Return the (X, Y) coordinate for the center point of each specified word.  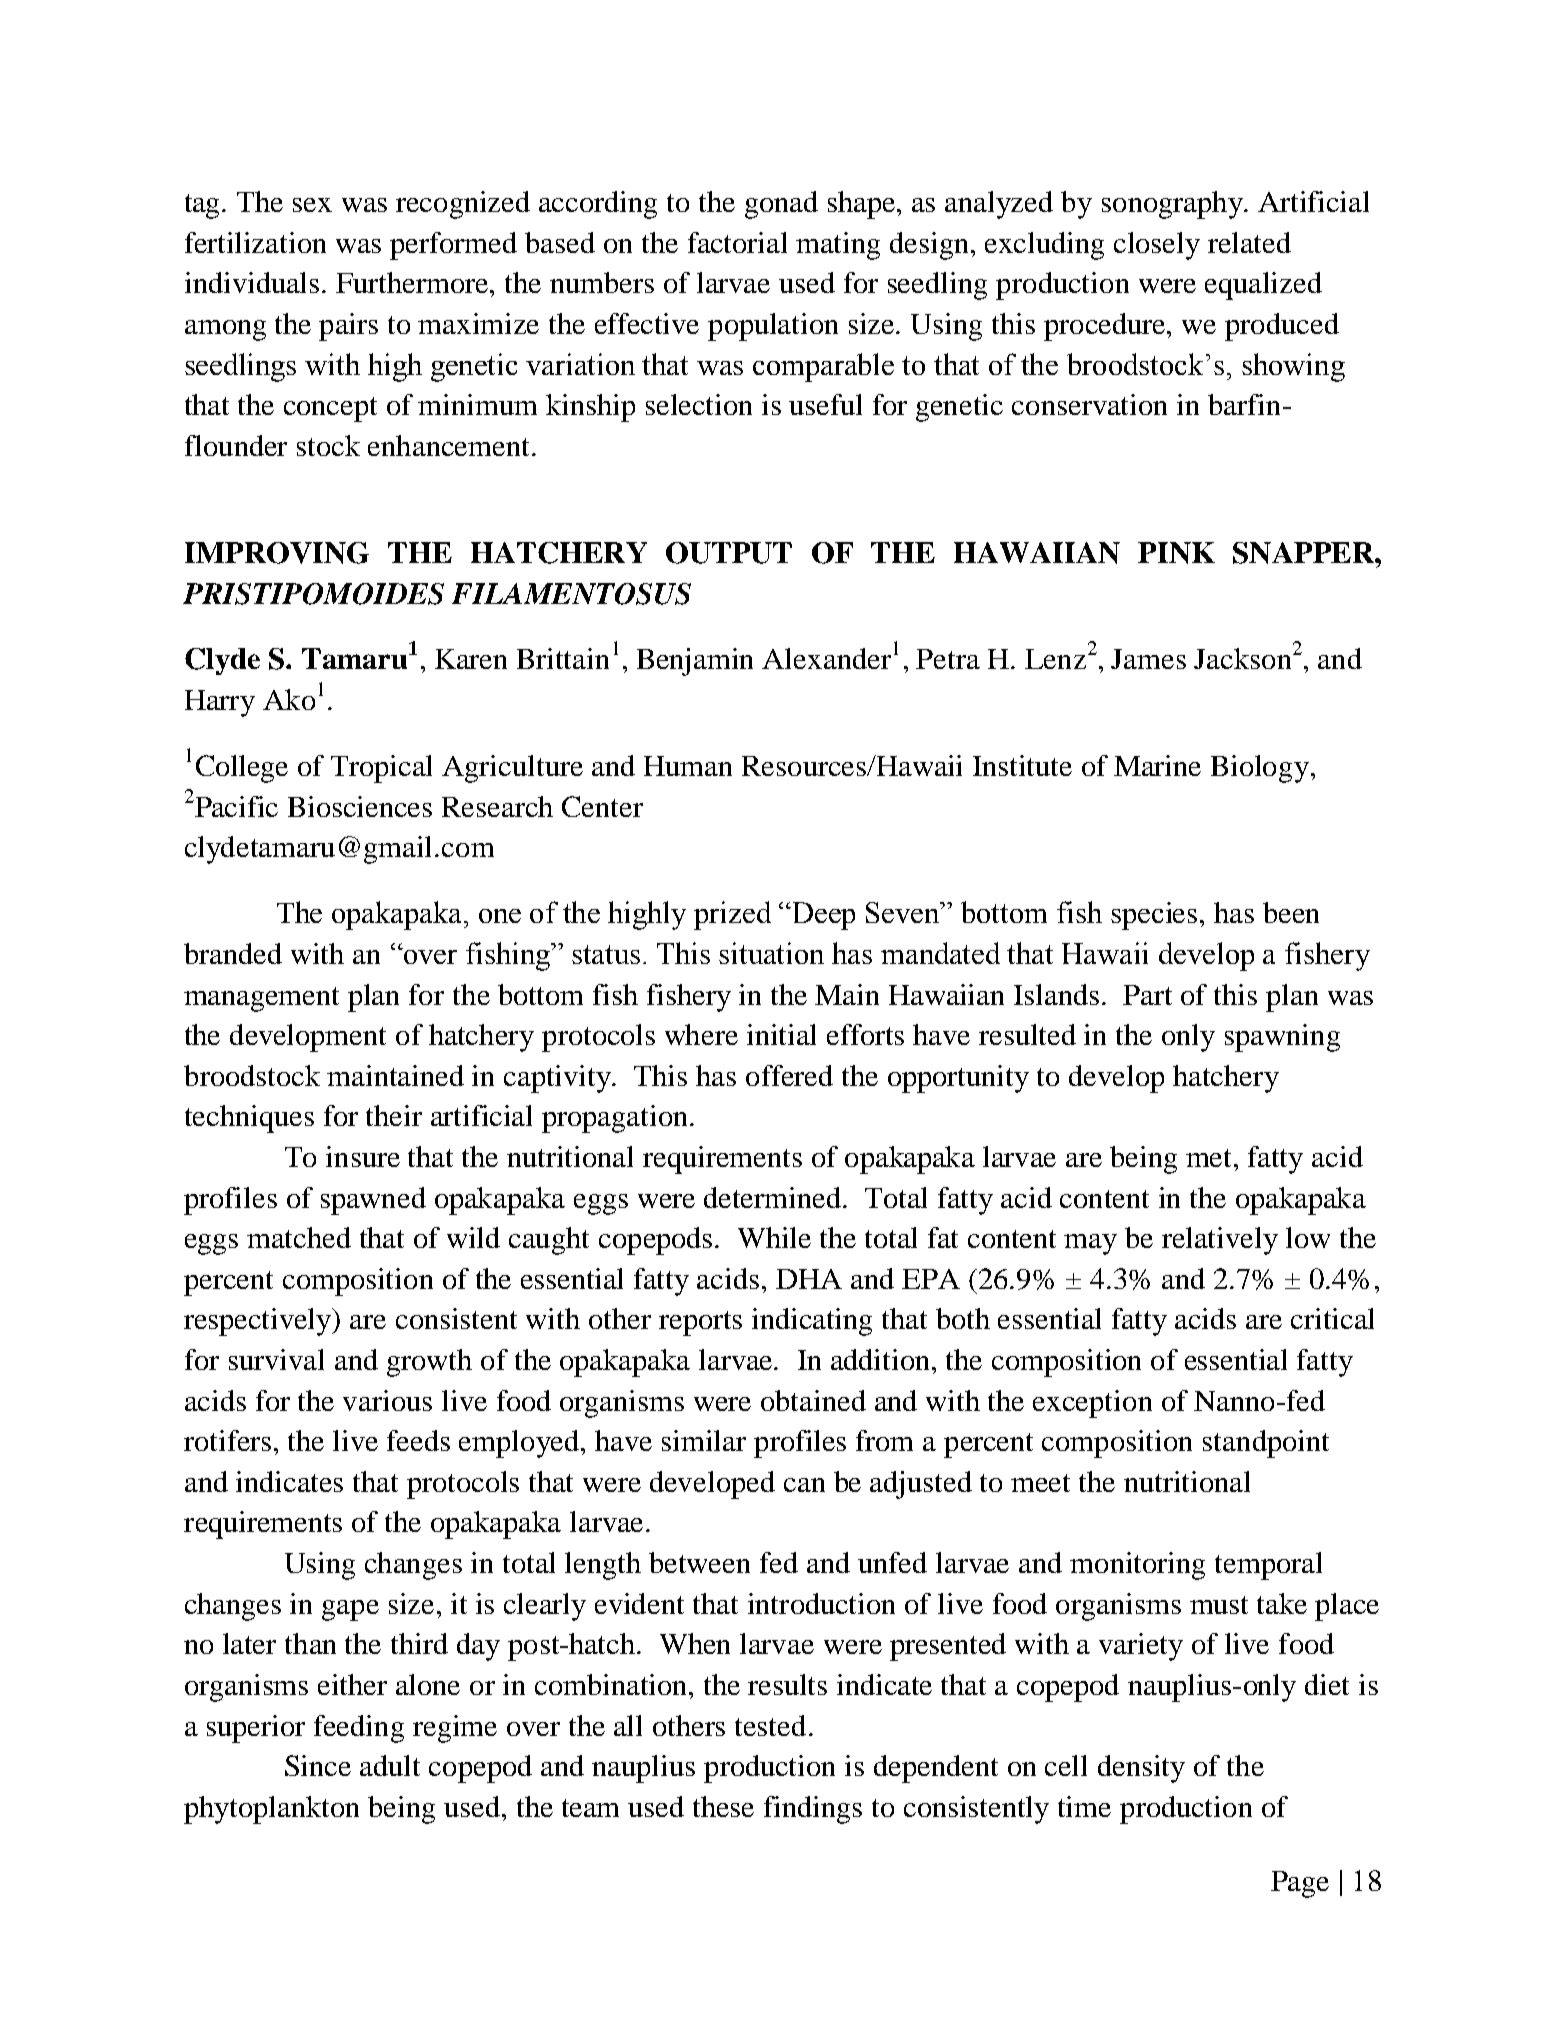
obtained (813, 1400)
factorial (737, 242)
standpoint (1266, 1444)
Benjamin (695, 662)
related (1249, 242)
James (1148, 659)
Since (318, 1765)
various (387, 1400)
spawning (1282, 1038)
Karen (471, 659)
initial (781, 1034)
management (261, 999)
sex (312, 205)
